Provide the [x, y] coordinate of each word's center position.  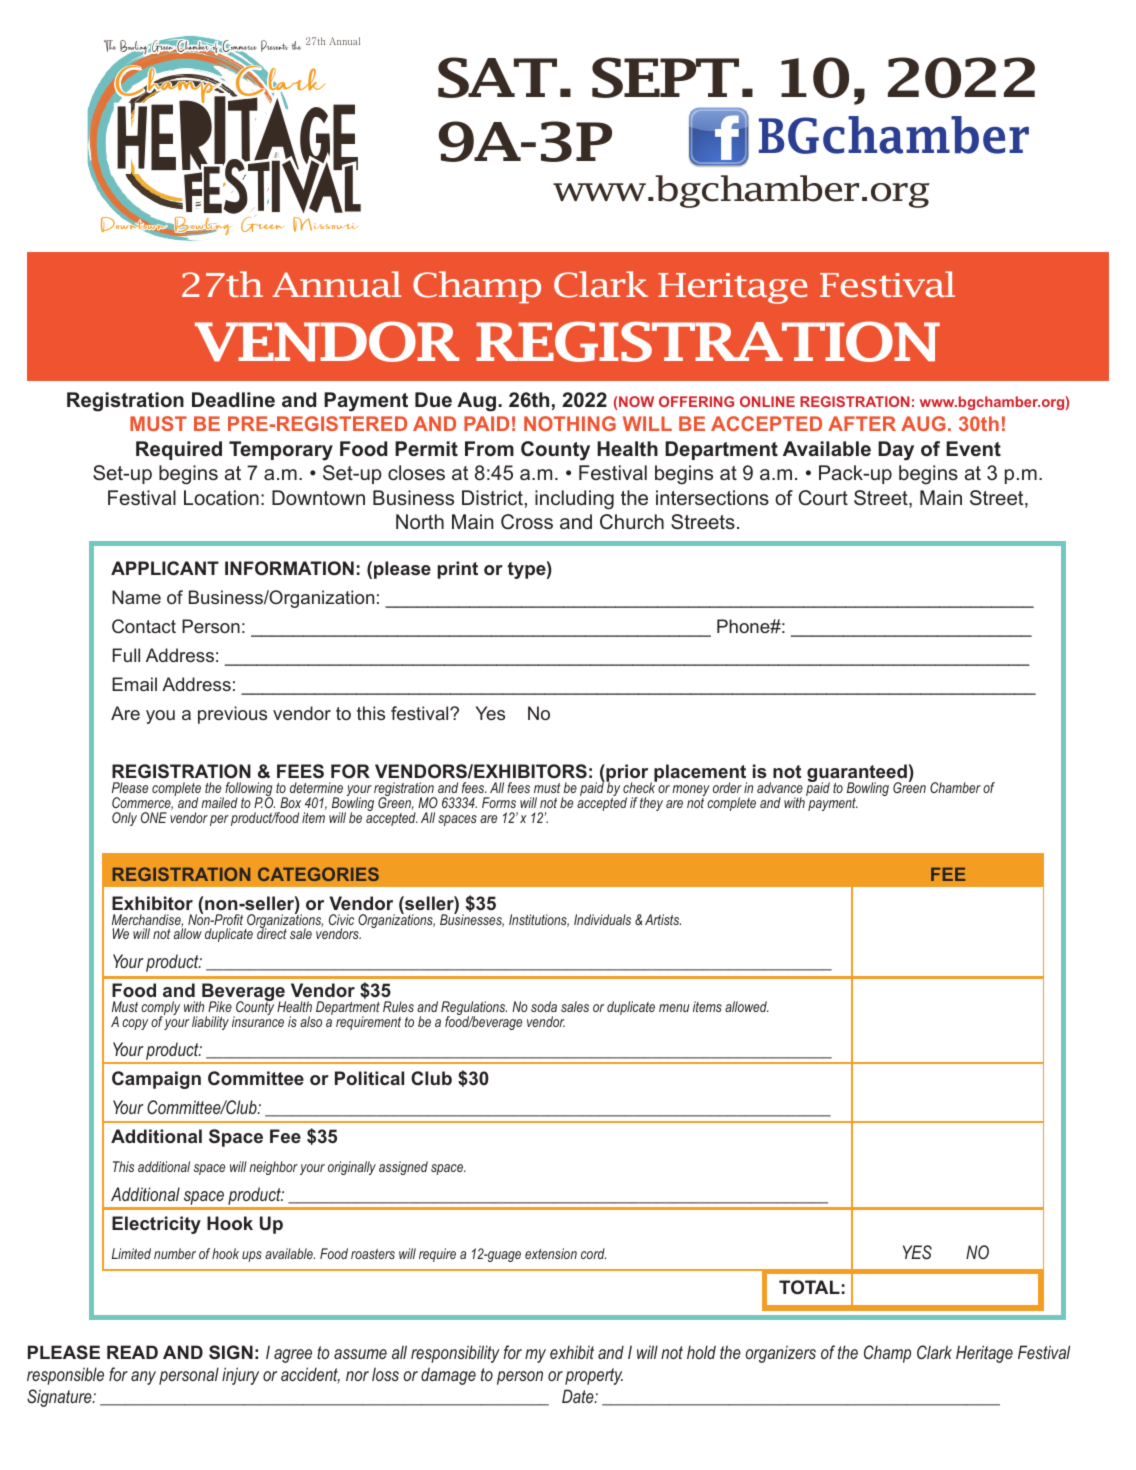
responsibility [455, 1354]
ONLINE [767, 401]
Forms [499, 802]
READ [132, 1352]
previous [232, 715]
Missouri [325, 224]
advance [780, 787]
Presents [274, 46]
